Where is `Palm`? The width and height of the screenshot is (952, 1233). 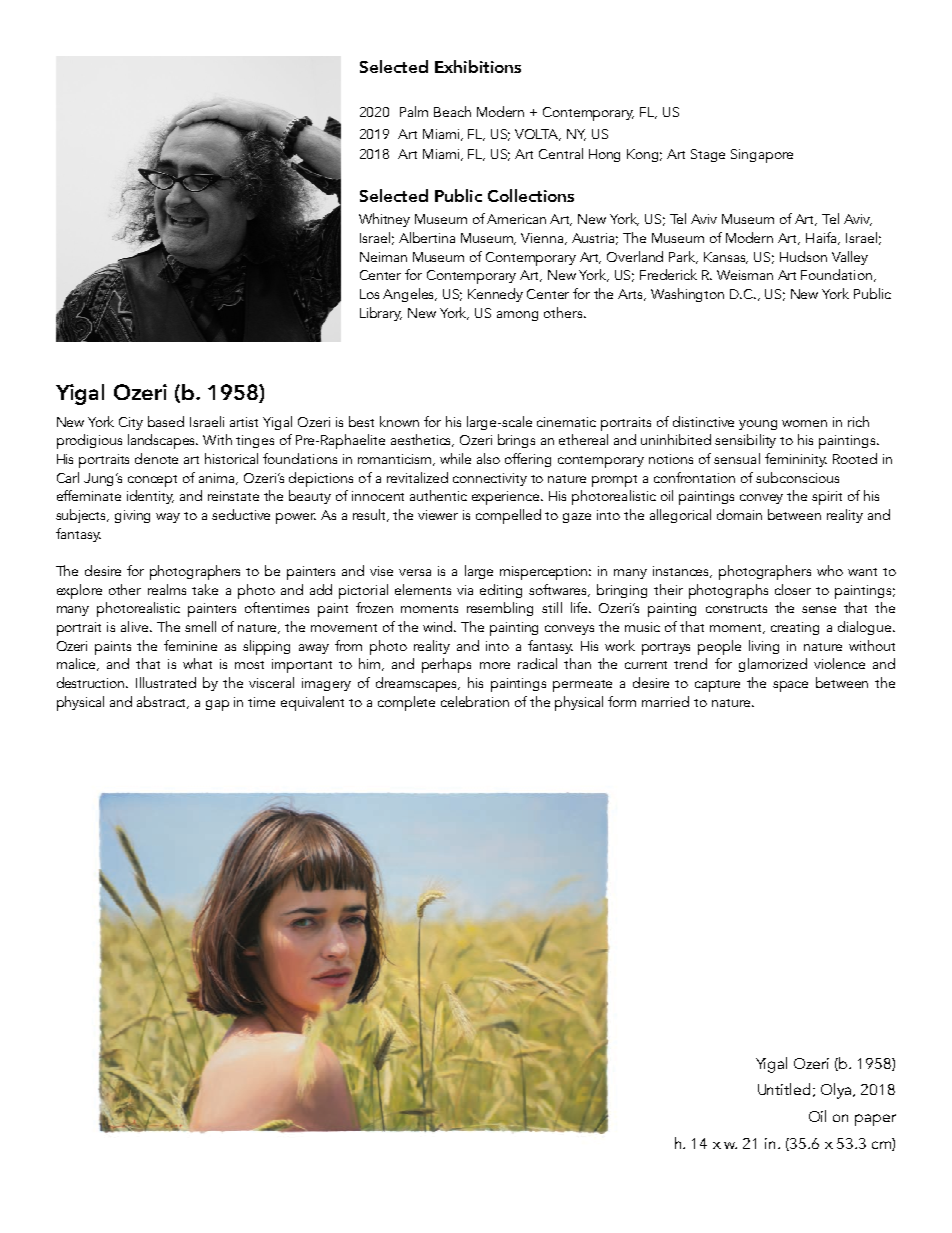 Palm is located at coordinates (414, 111).
